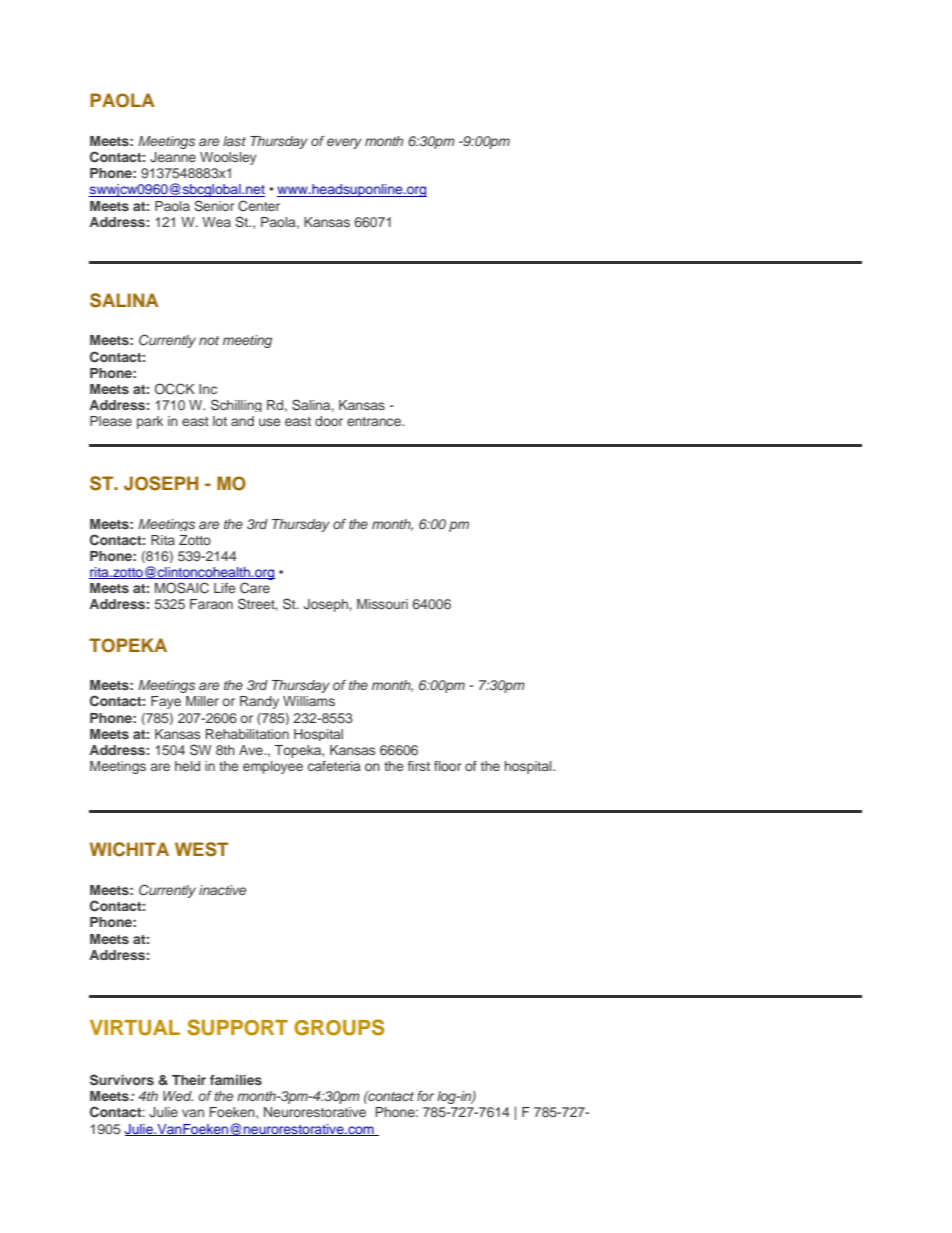 Image resolution: width=952 pixels, height=1233 pixels. I want to click on every, so click(344, 143).
